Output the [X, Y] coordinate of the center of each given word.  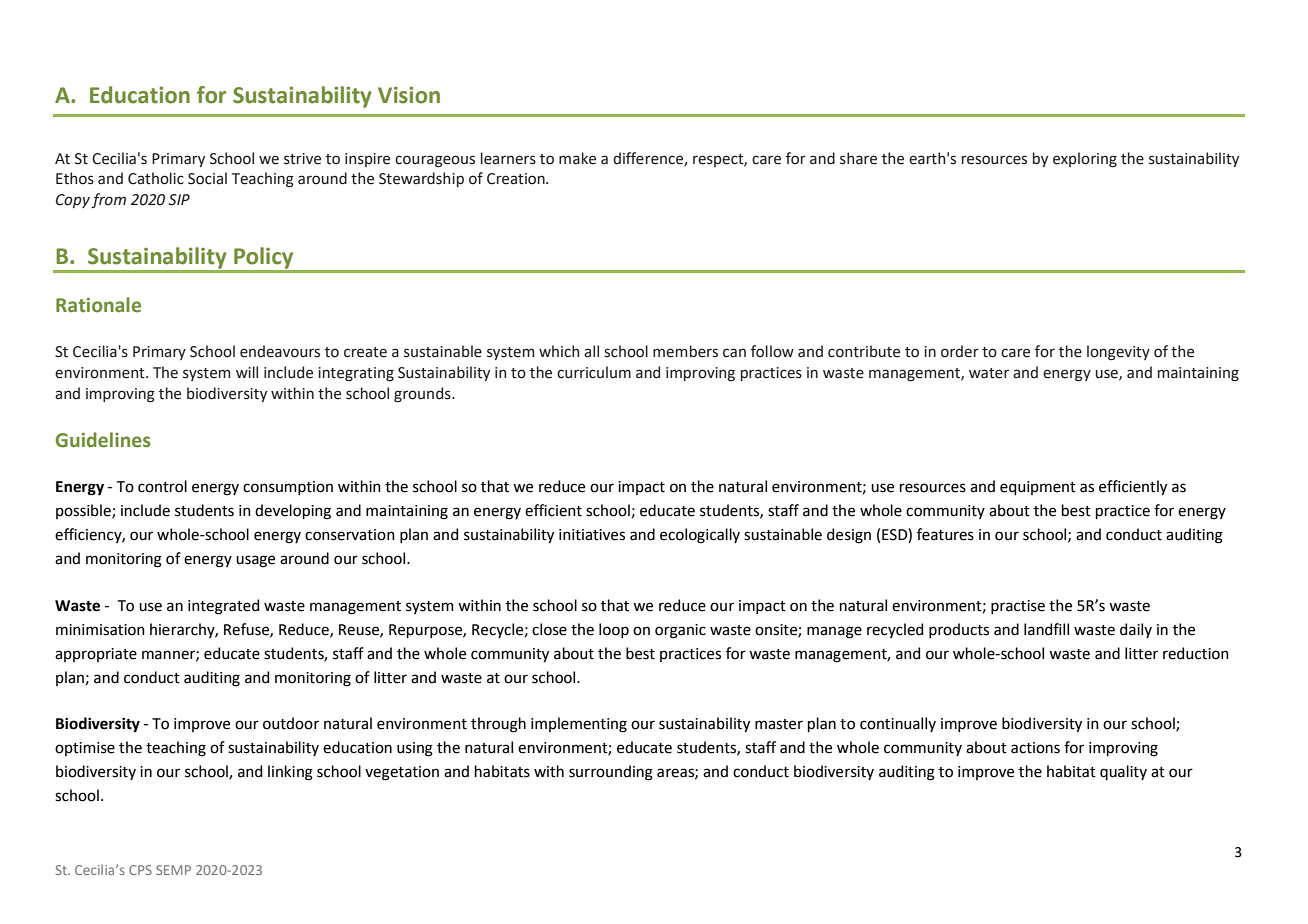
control [162, 486]
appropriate [96, 655]
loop [614, 630]
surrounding [611, 773]
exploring [1085, 159]
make [577, 158]
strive [302, 159]
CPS [140, 870]
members [685, 351]
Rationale [98, 305]
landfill [1046, 629]
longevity [1118, 352]
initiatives [592, 535]
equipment [1038, 488]
